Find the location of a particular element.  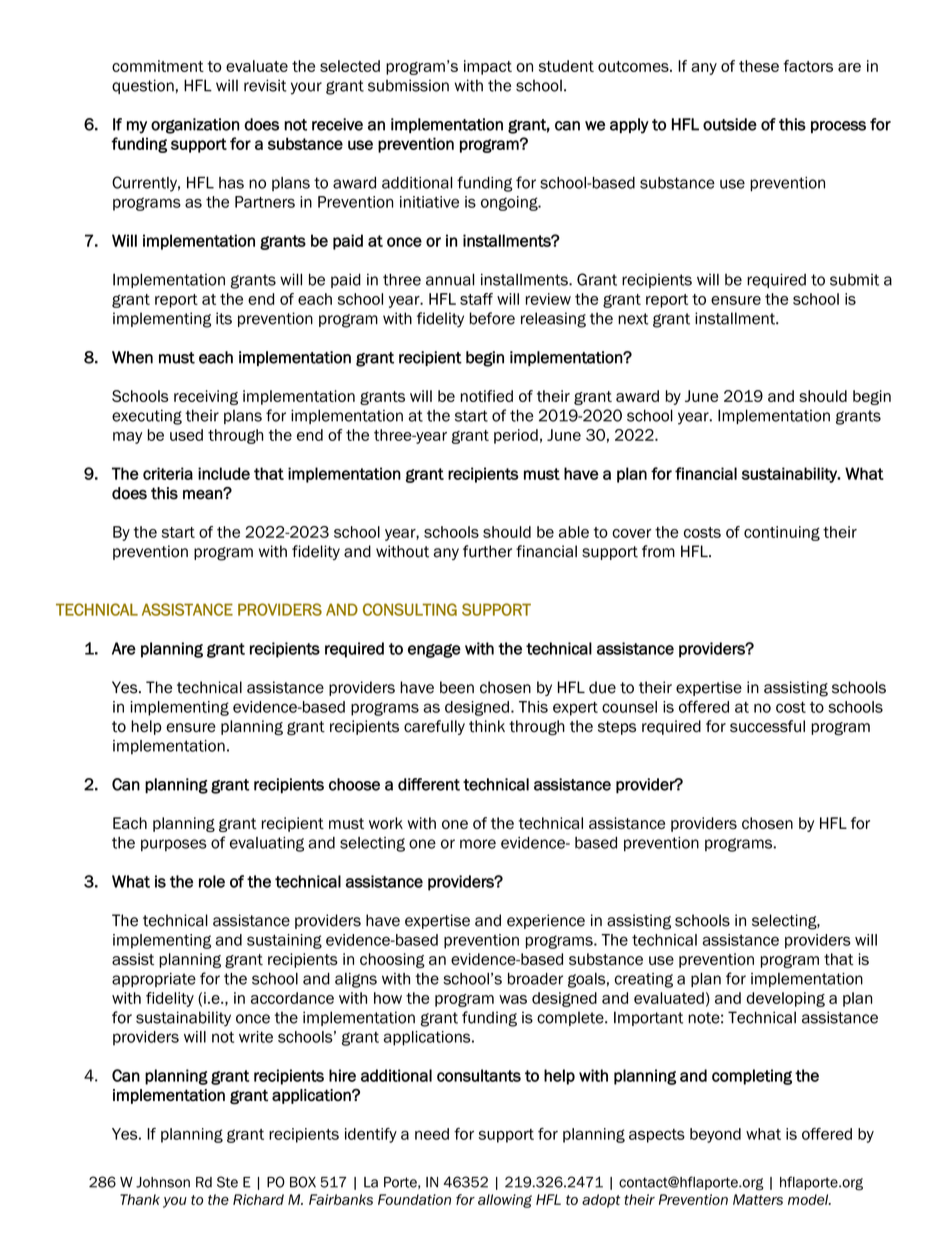

Matters is located at coordinates (758, 1199).
